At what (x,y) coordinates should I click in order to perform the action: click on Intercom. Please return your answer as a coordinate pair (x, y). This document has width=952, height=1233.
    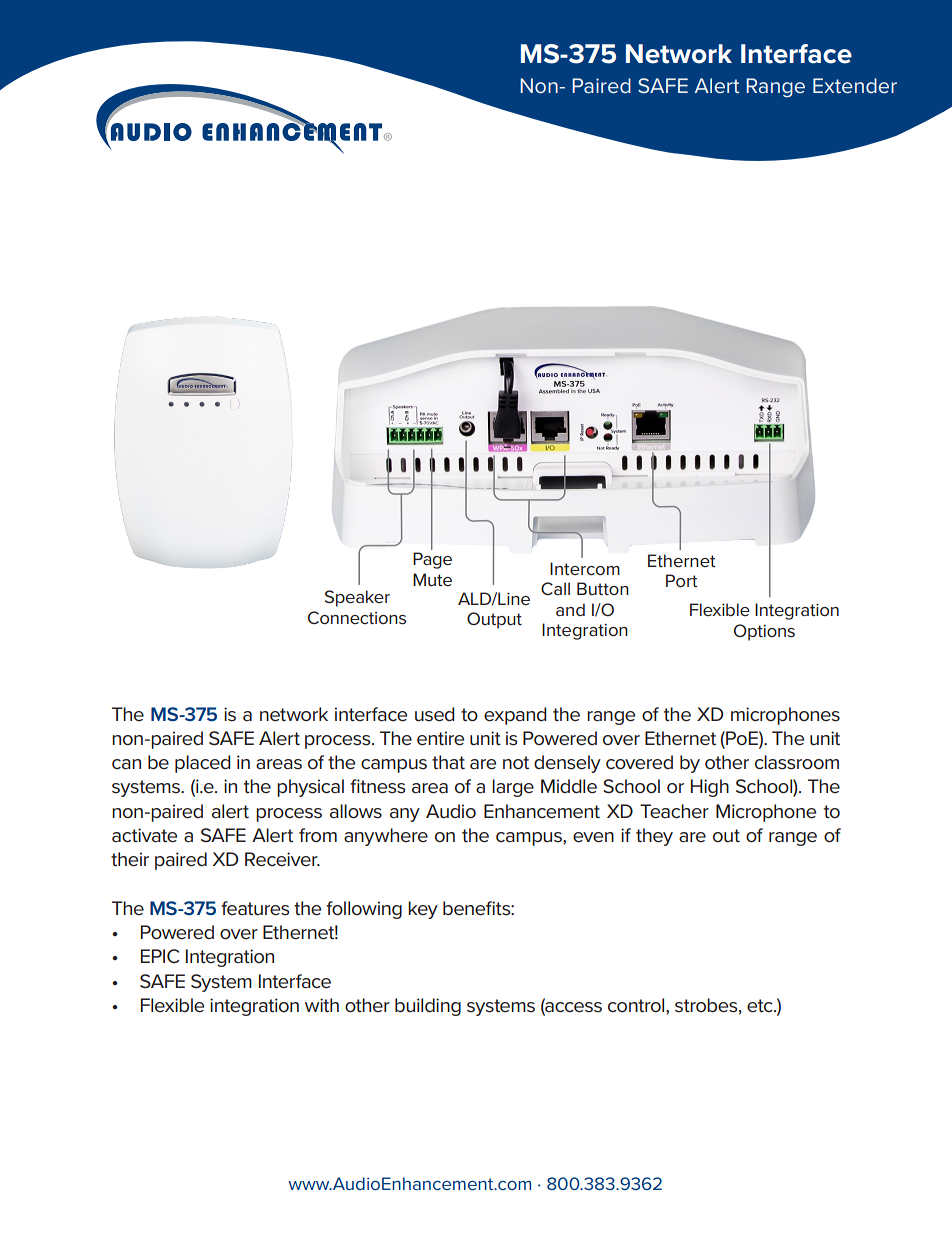
    Looking at the image, I should click on (585, 568).
